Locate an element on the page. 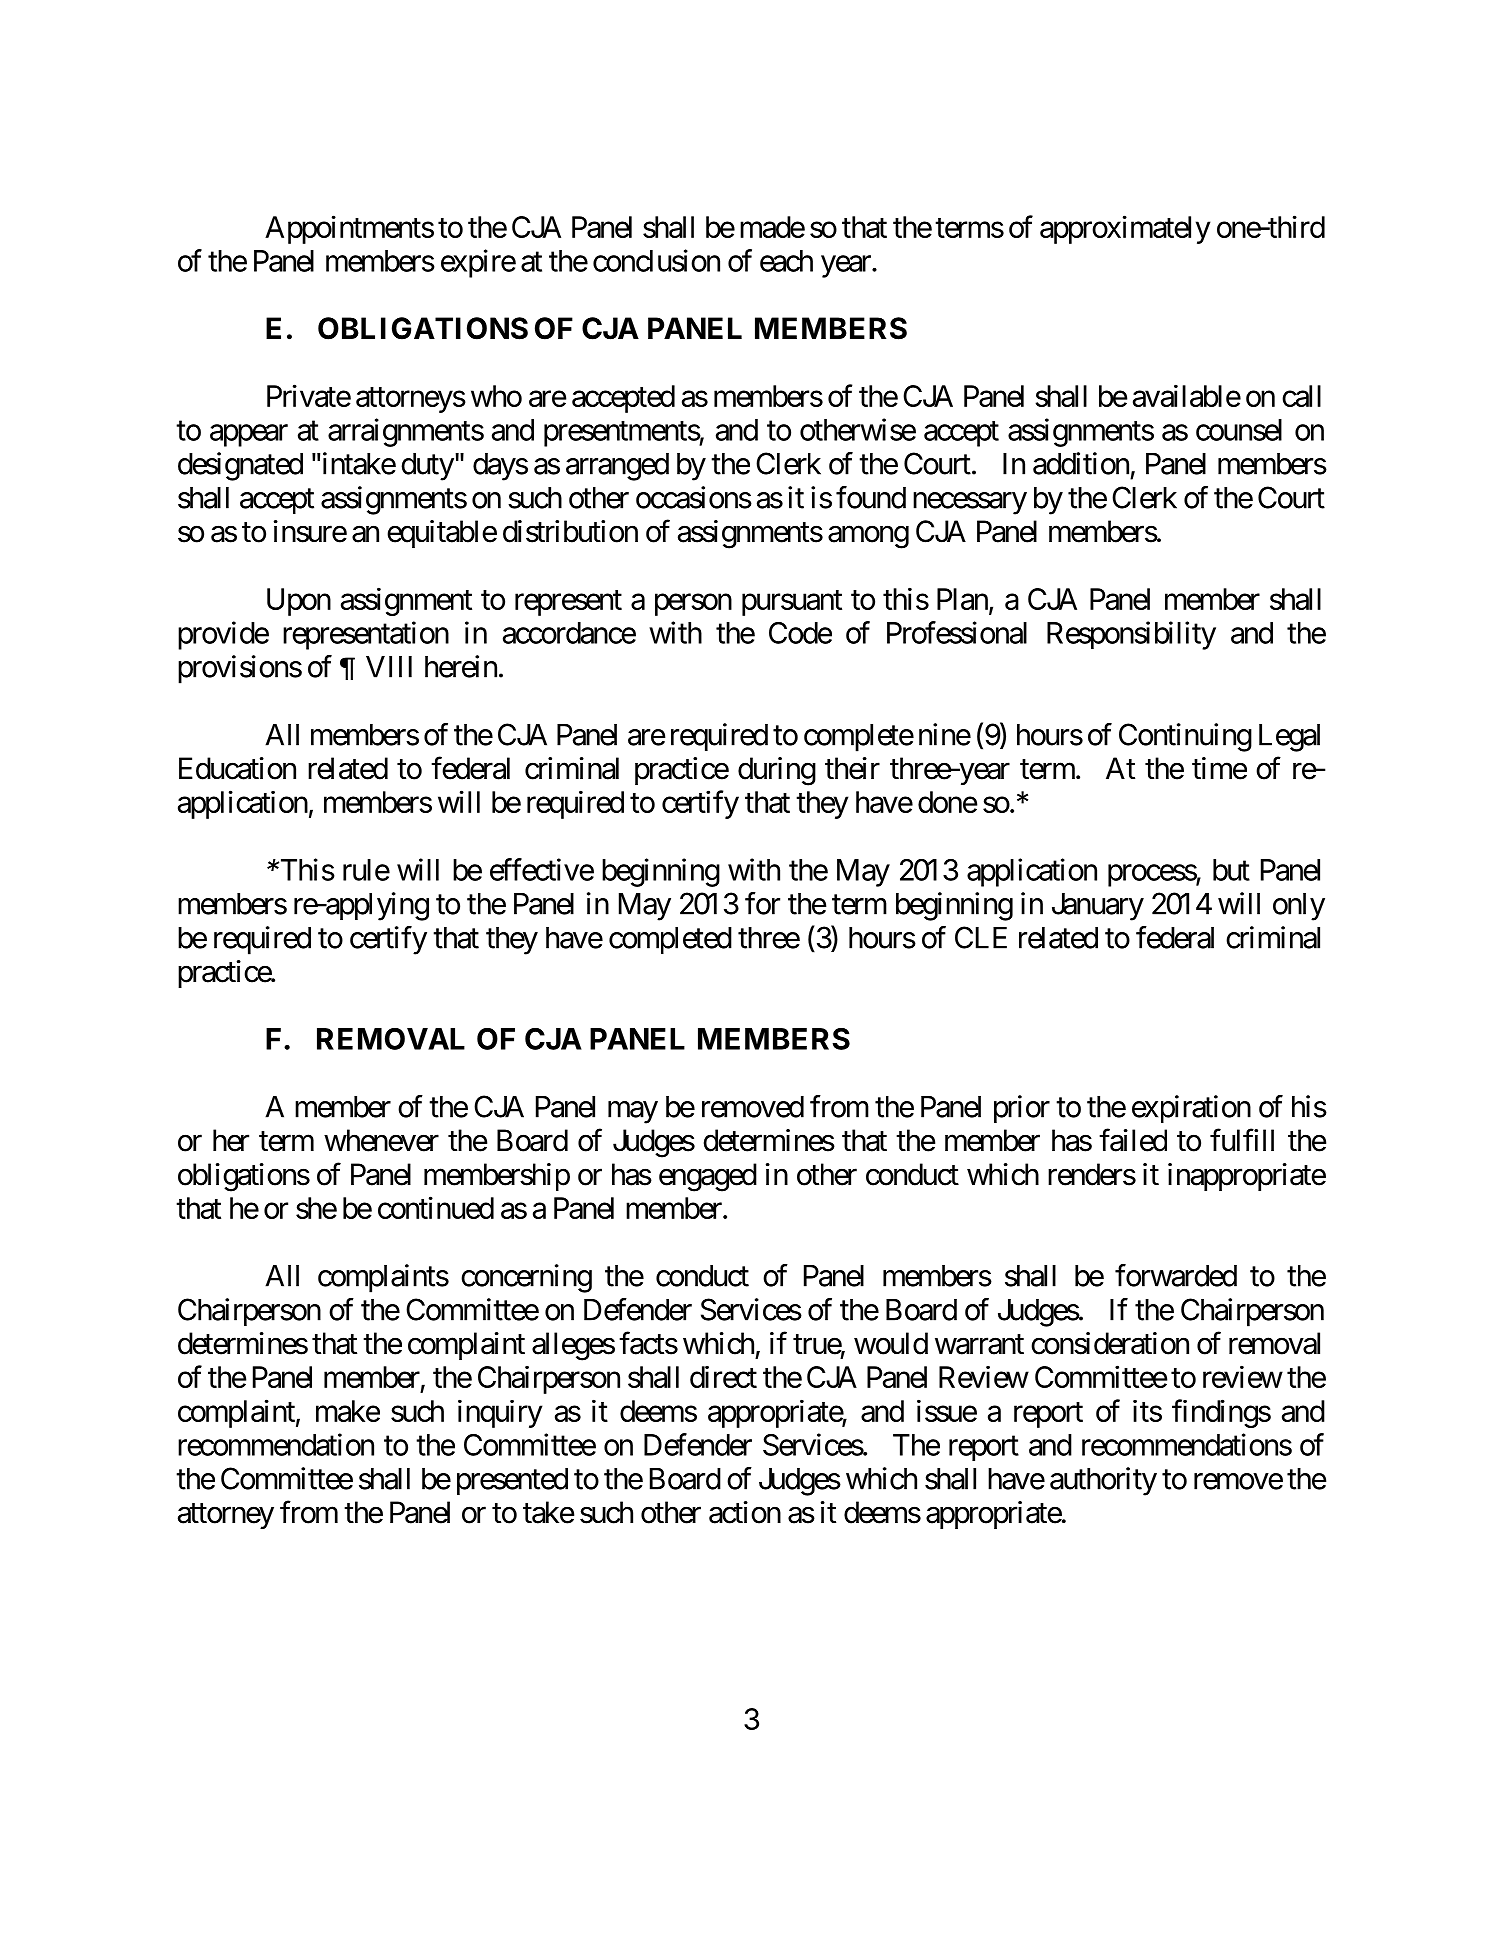 This image has width=1500, height=1941. each is located at coordinates (786, 261).
